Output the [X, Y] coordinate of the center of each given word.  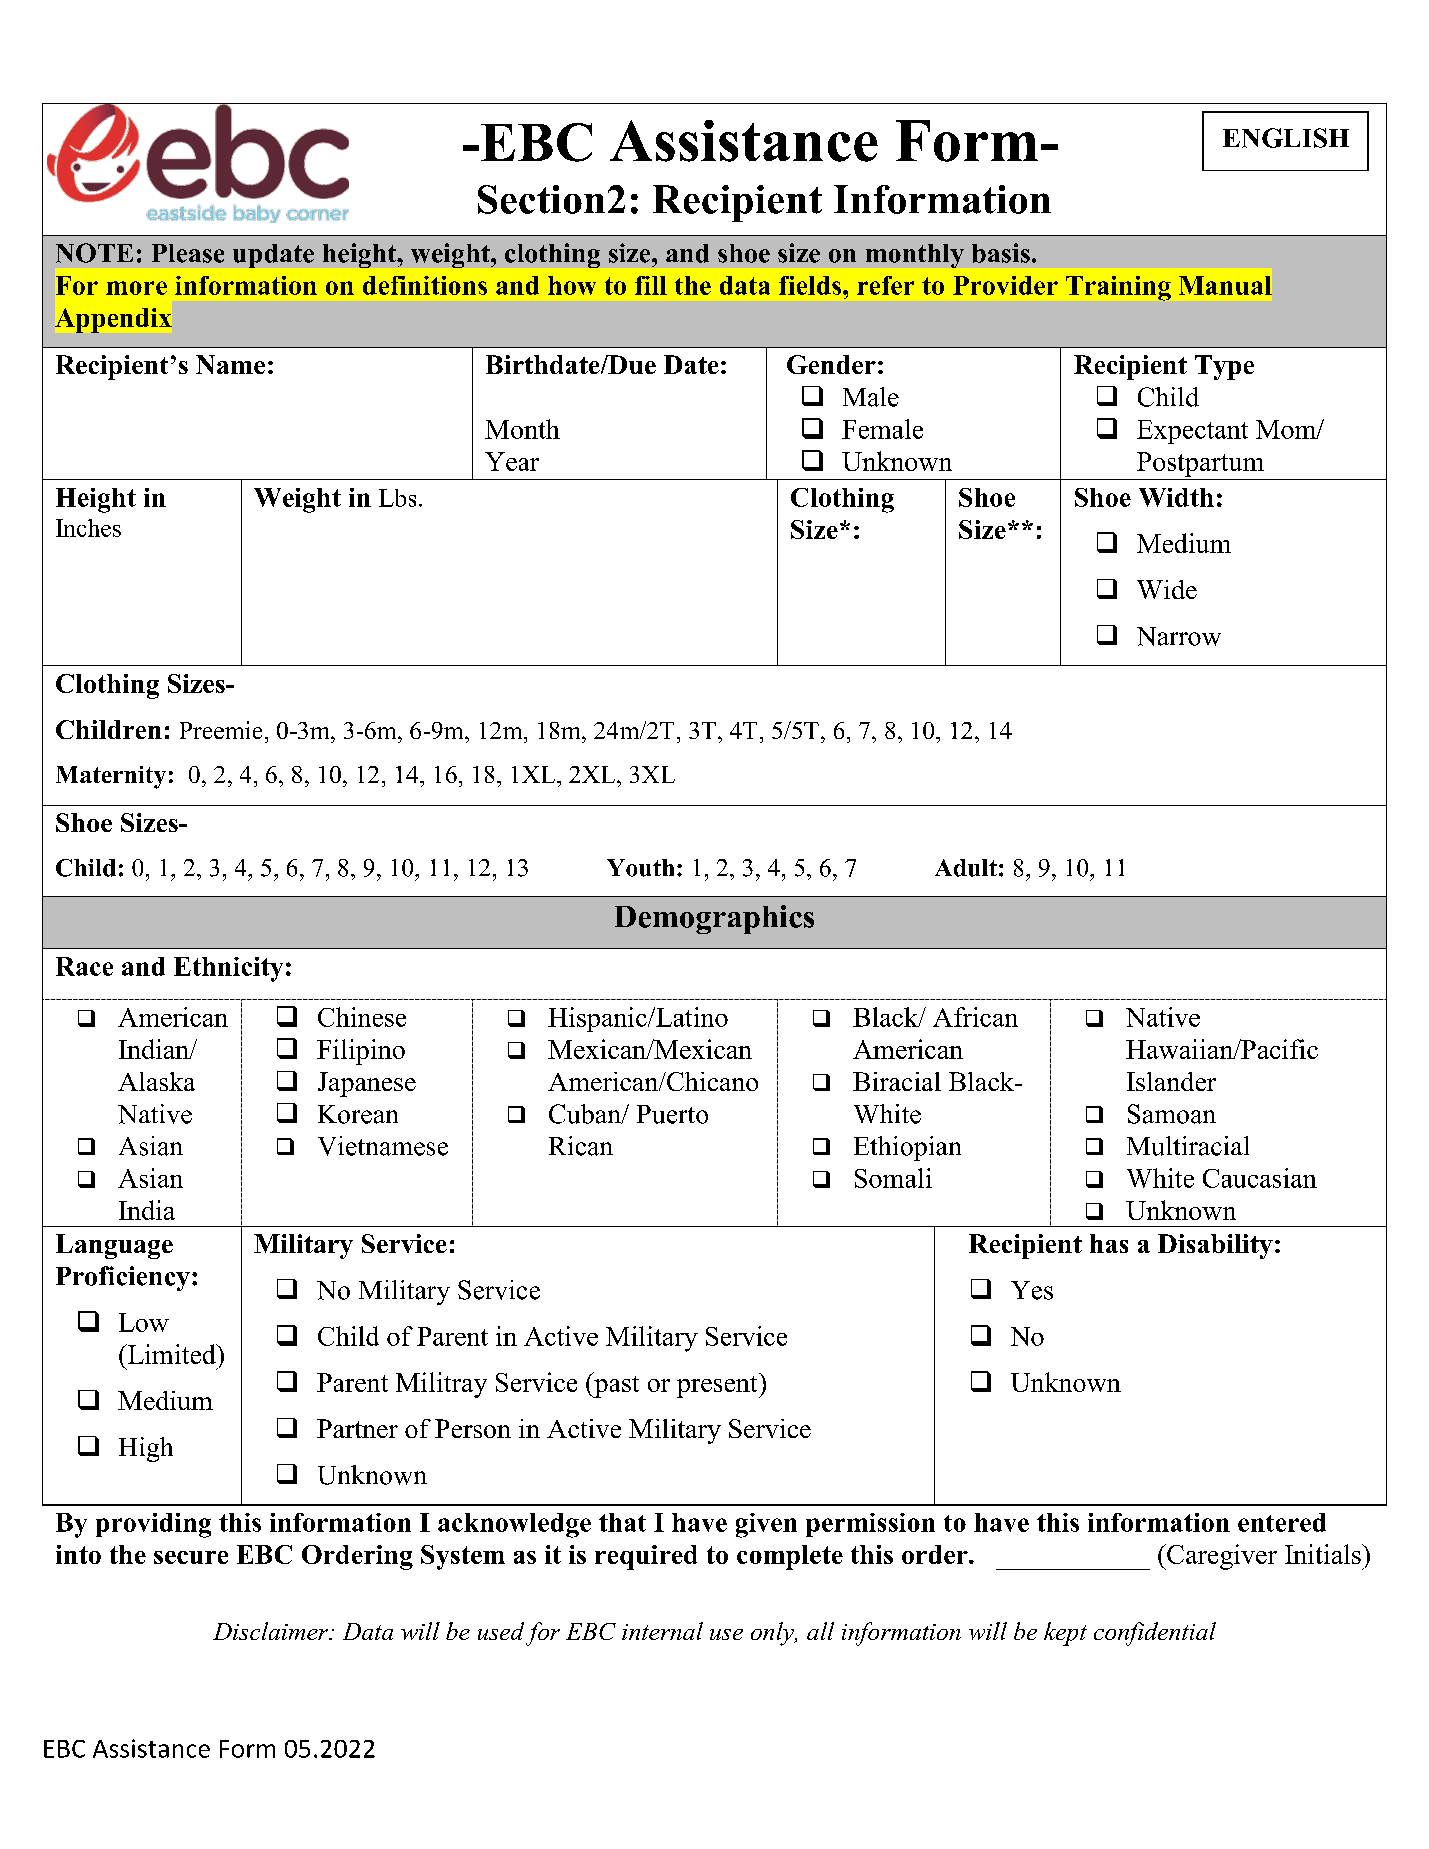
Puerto [672, 1114]
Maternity [111, 777]
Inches [88, 528]
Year [512, 461]
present [718, 1385]
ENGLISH [1286, 138]
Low [144, 1322]
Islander [1171, 1081]
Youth [640, 868]
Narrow [1179, 636]
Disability [1215, 1246]
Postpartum [1200, 464]
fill [651, 285]
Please [188, 253]
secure [191, 1557]
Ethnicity [228, 969]
